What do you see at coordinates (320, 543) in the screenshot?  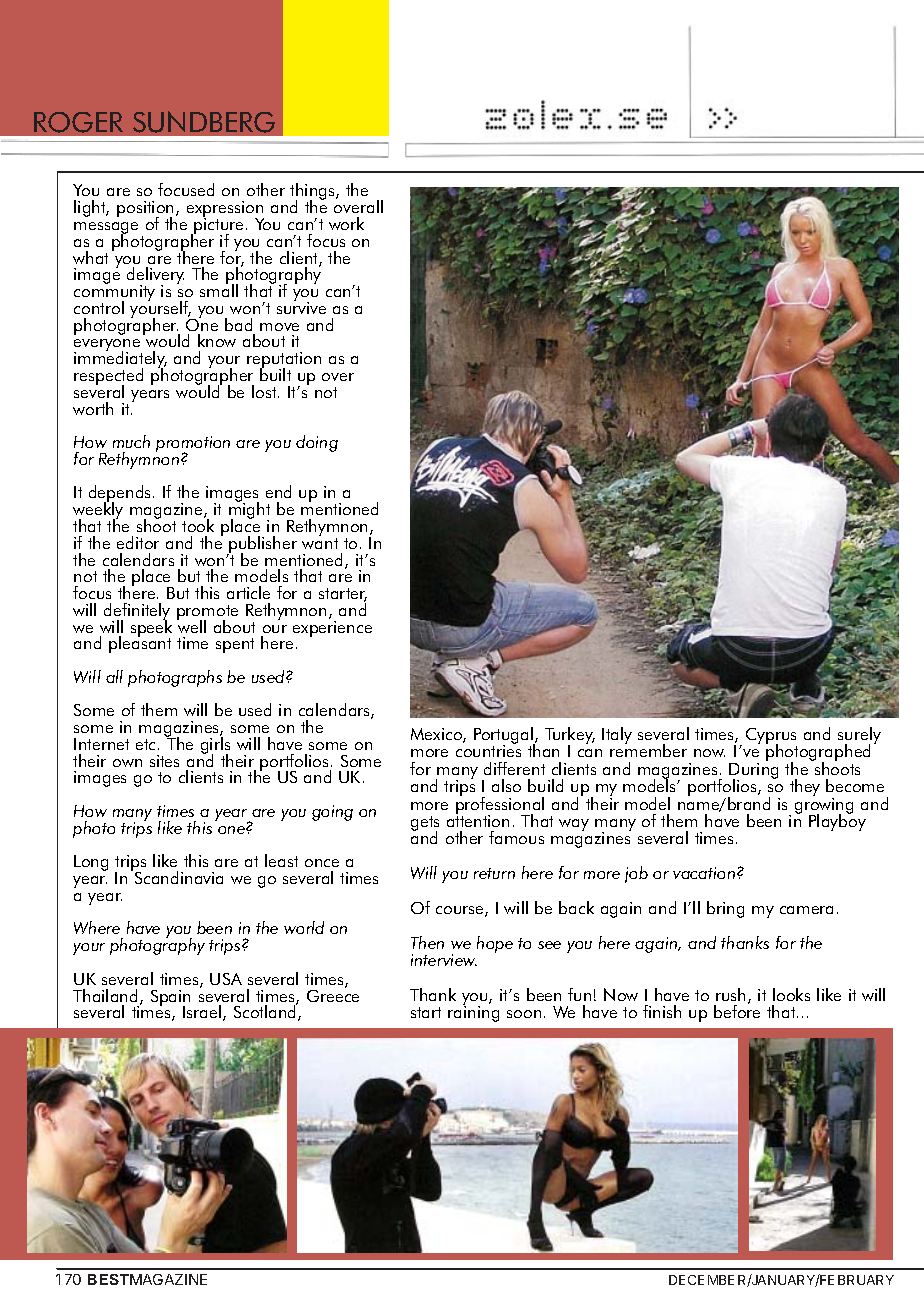 I see `want` at bounding box center [320, 543].
